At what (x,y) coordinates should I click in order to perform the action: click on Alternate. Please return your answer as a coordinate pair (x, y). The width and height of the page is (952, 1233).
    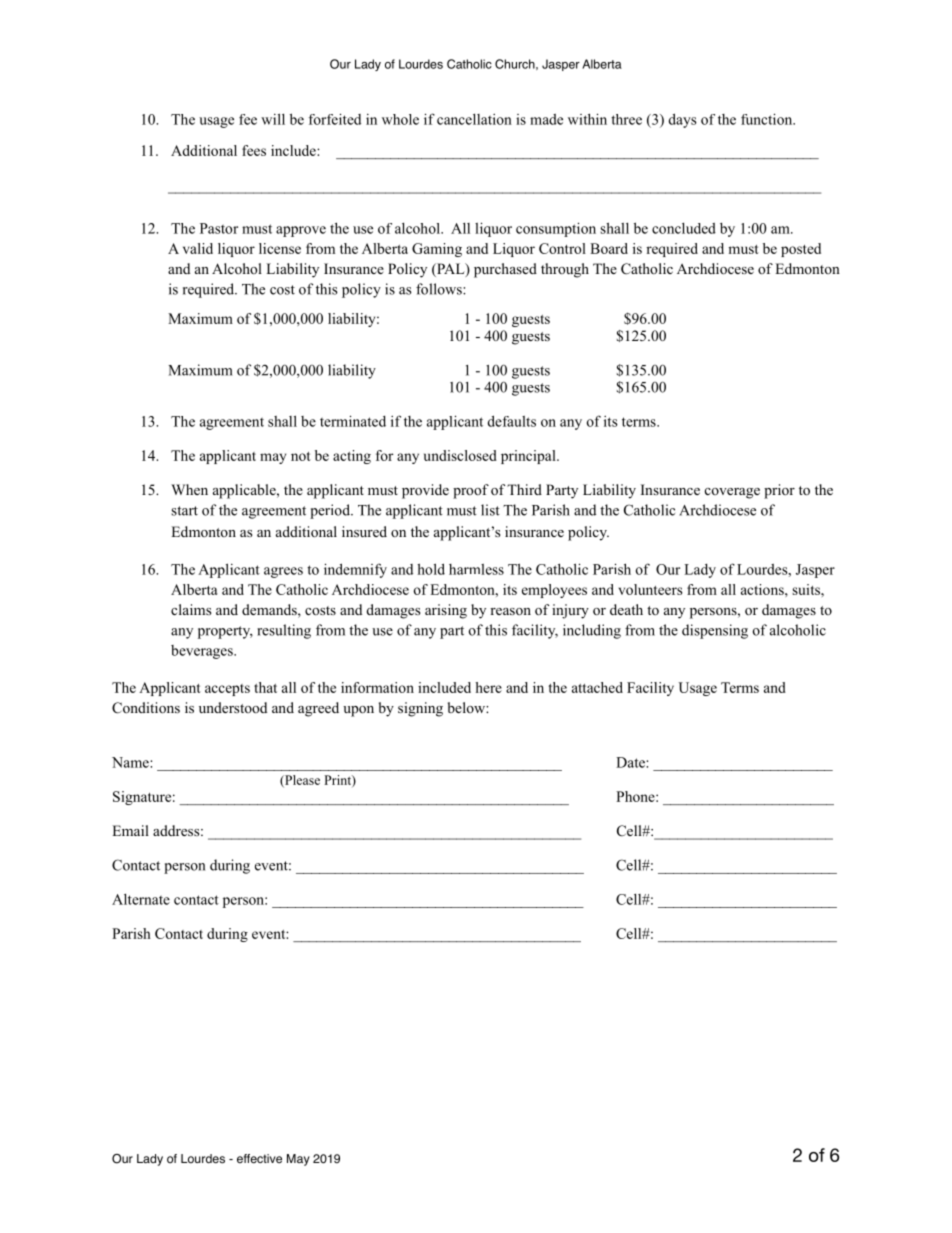
    Looking at the image, I should click on (141, 899).
